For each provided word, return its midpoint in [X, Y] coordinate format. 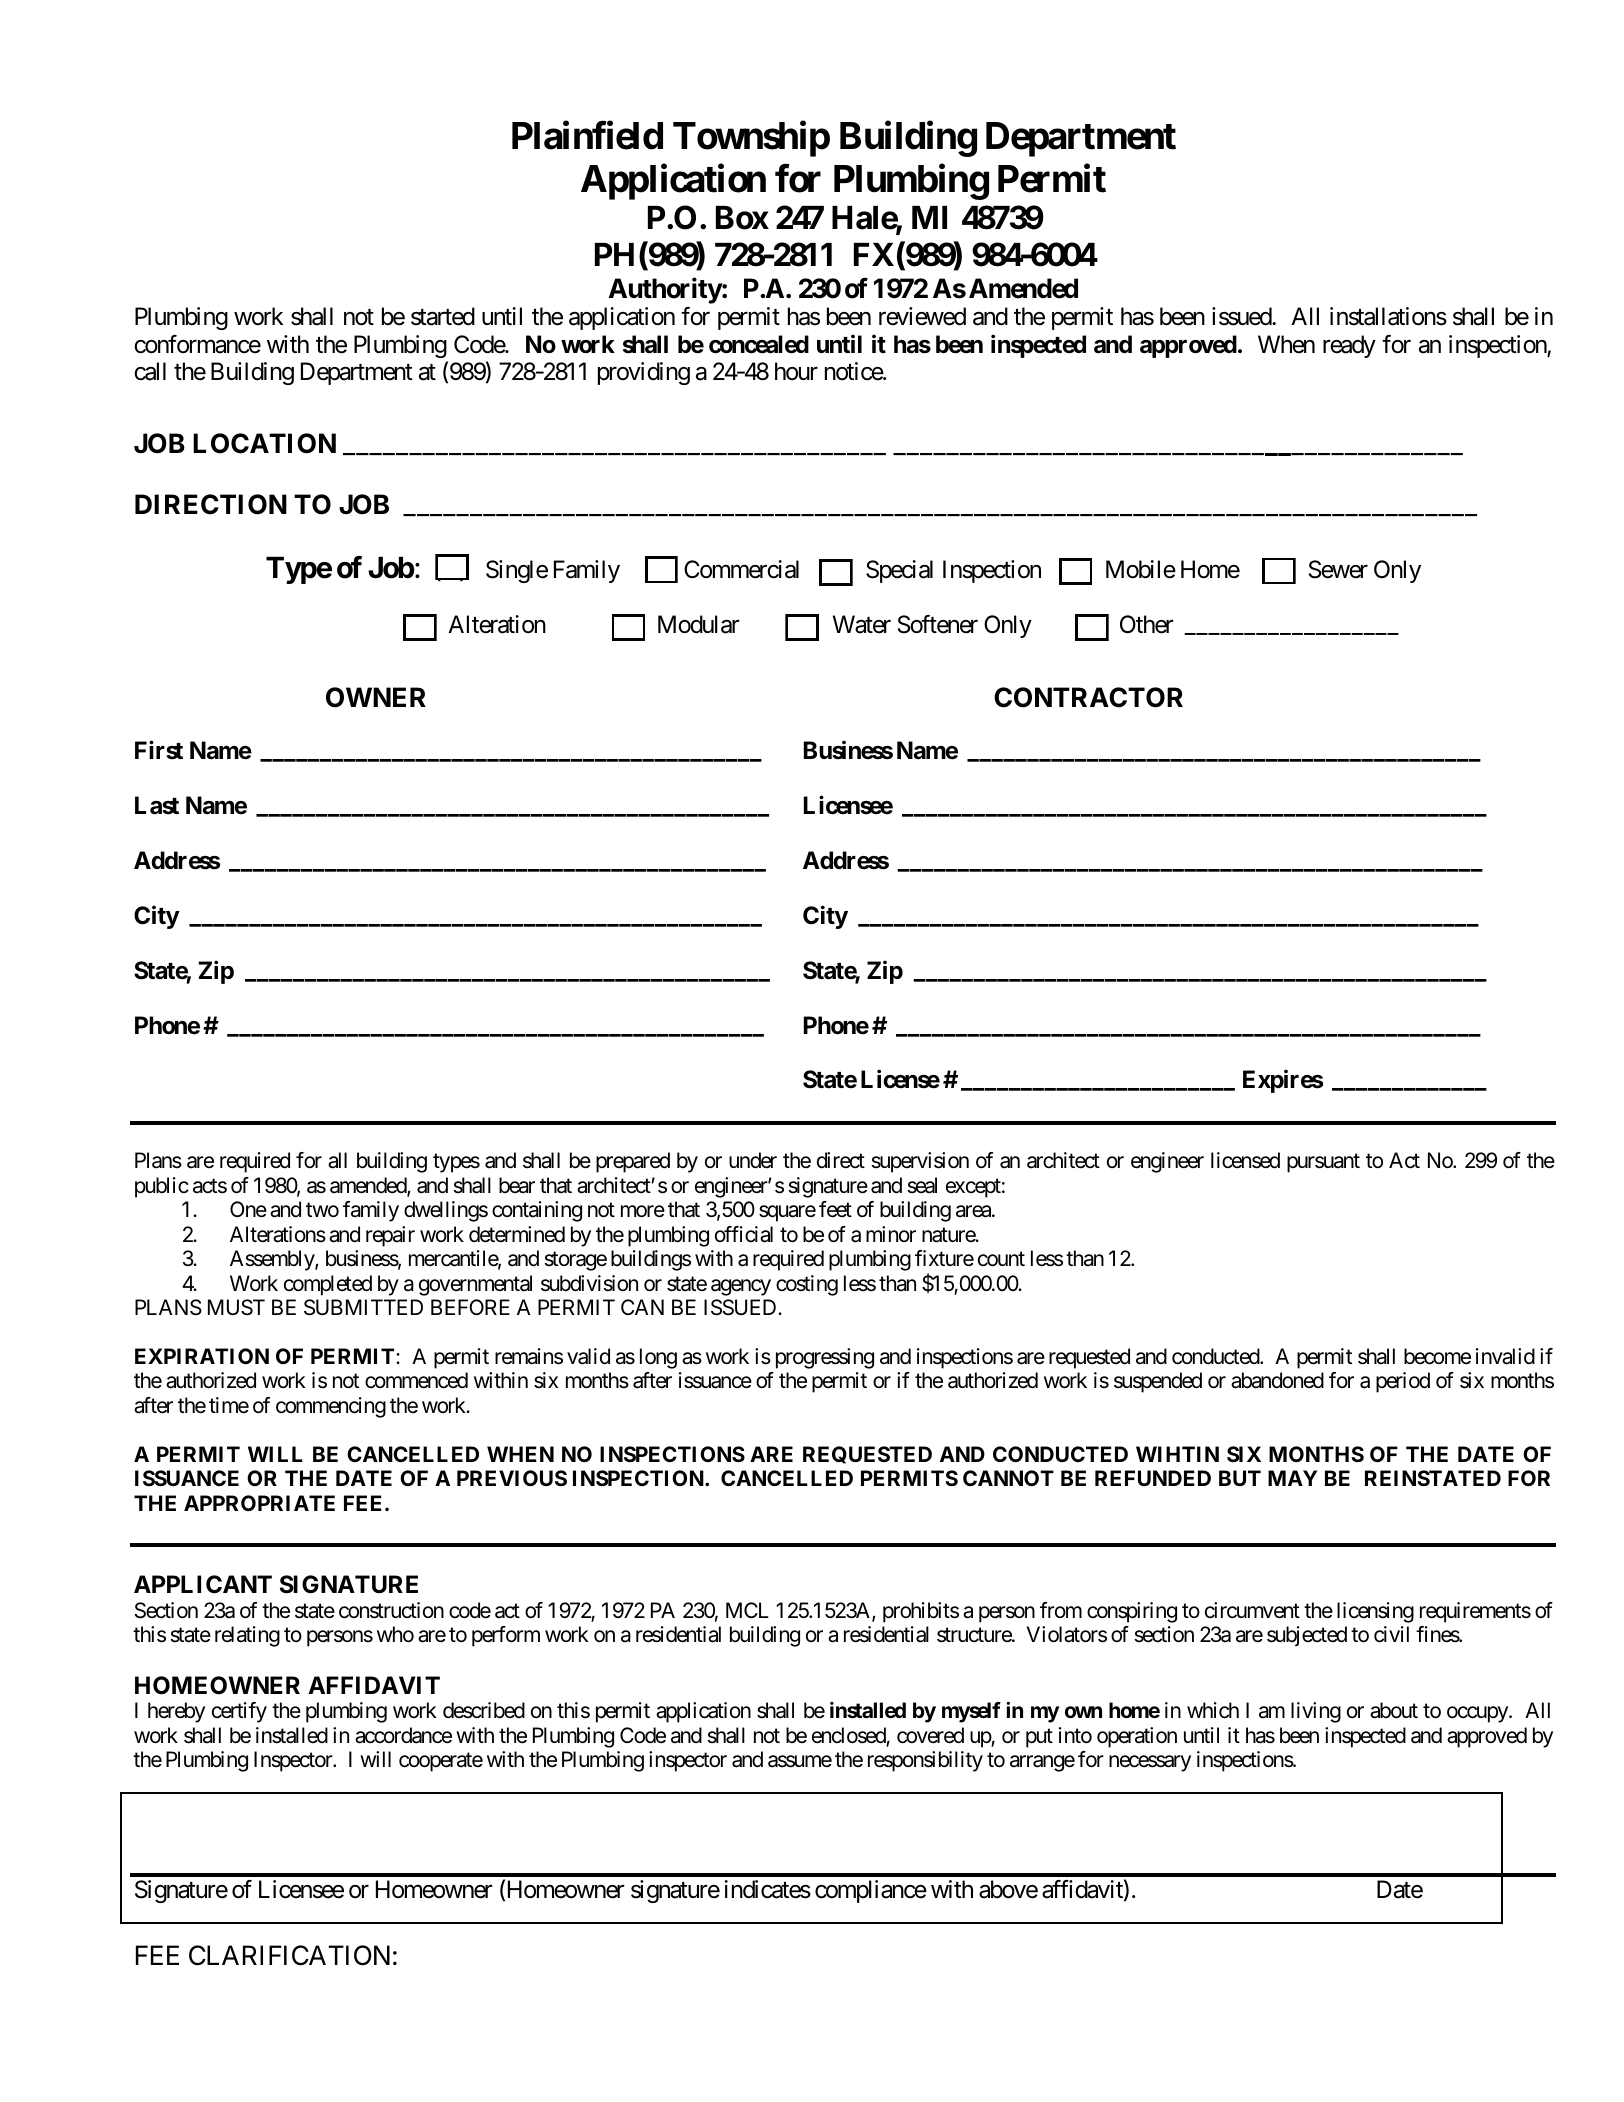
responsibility [925, 1761]
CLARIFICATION [289, 1955]
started [443, 316]
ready [1349, 346]
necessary [1150, 1764]
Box [742, 218]
